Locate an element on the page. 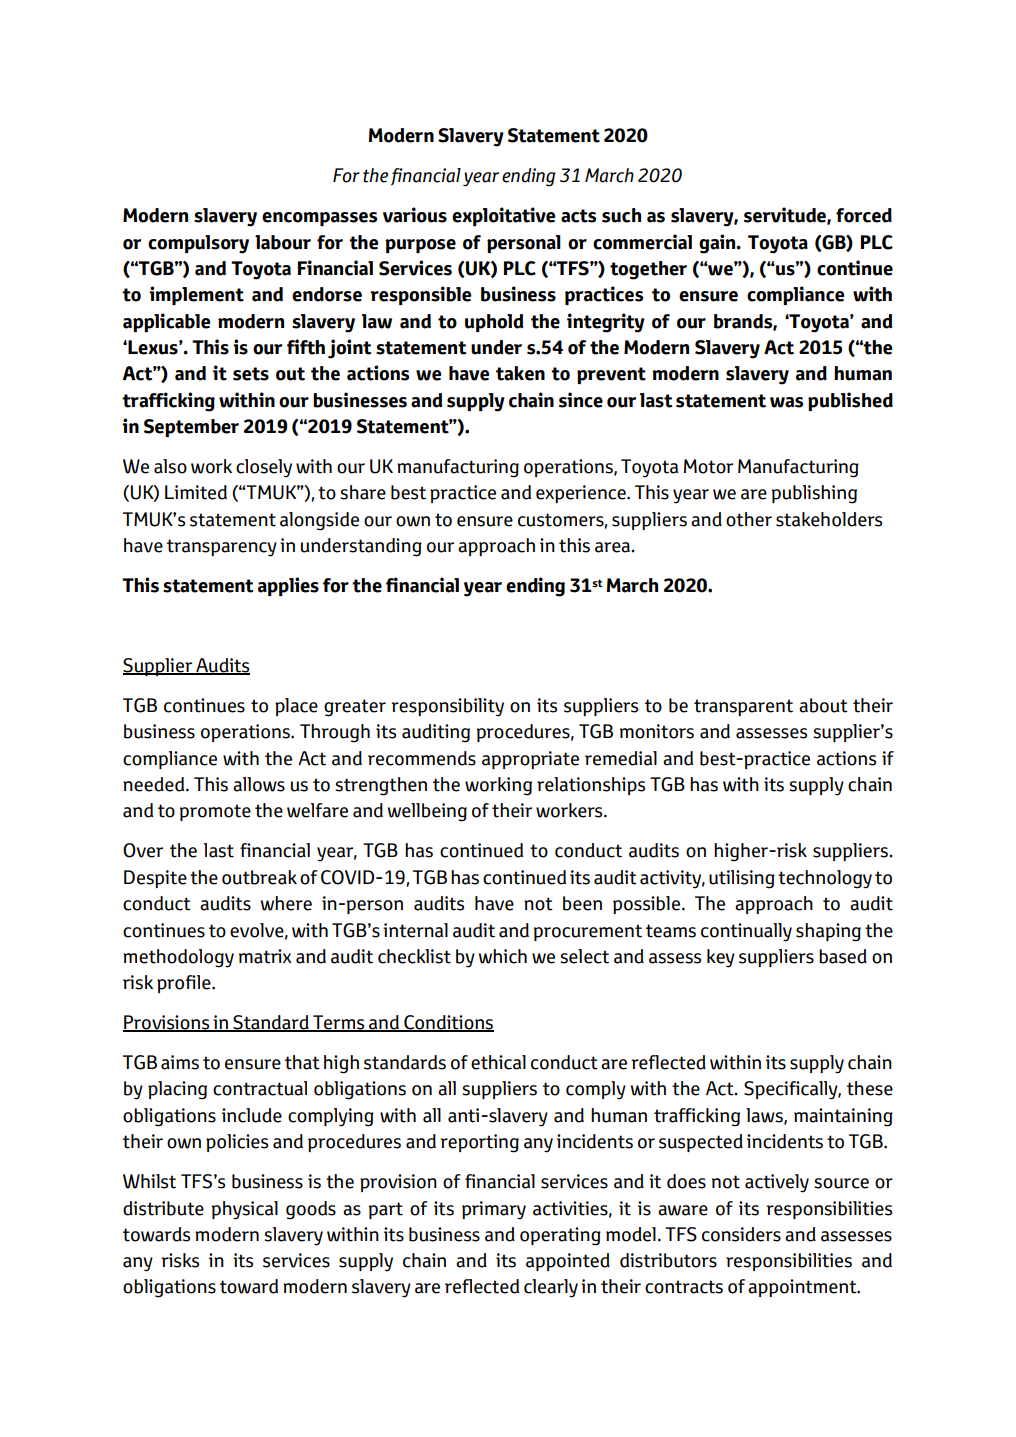 Image resolution: width=1016 pixels, height=1437 pixels. compulsory is located at coordinates (198, 244).
